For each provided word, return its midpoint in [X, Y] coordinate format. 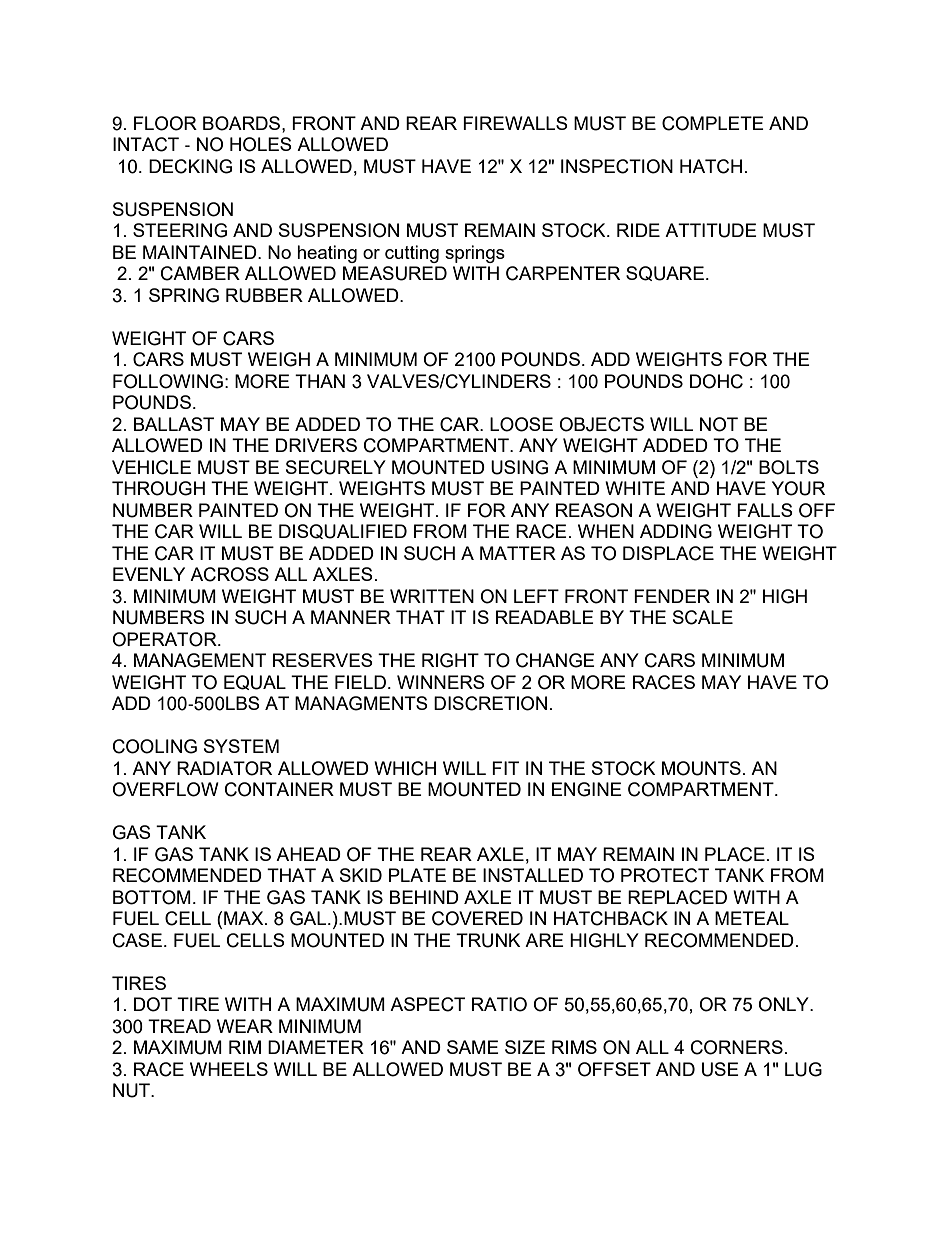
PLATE [417, 875]
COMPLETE [713, 123]
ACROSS [229, 574]
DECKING [190, 166]
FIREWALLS [515, 123]
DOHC [716, 381]
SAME [473, 1047]
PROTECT [665, 875]
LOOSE [521, 424]
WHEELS [229, 1069]
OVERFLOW [165, 789]
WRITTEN [432, 596]
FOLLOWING [168, 381]
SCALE [703, 617]
